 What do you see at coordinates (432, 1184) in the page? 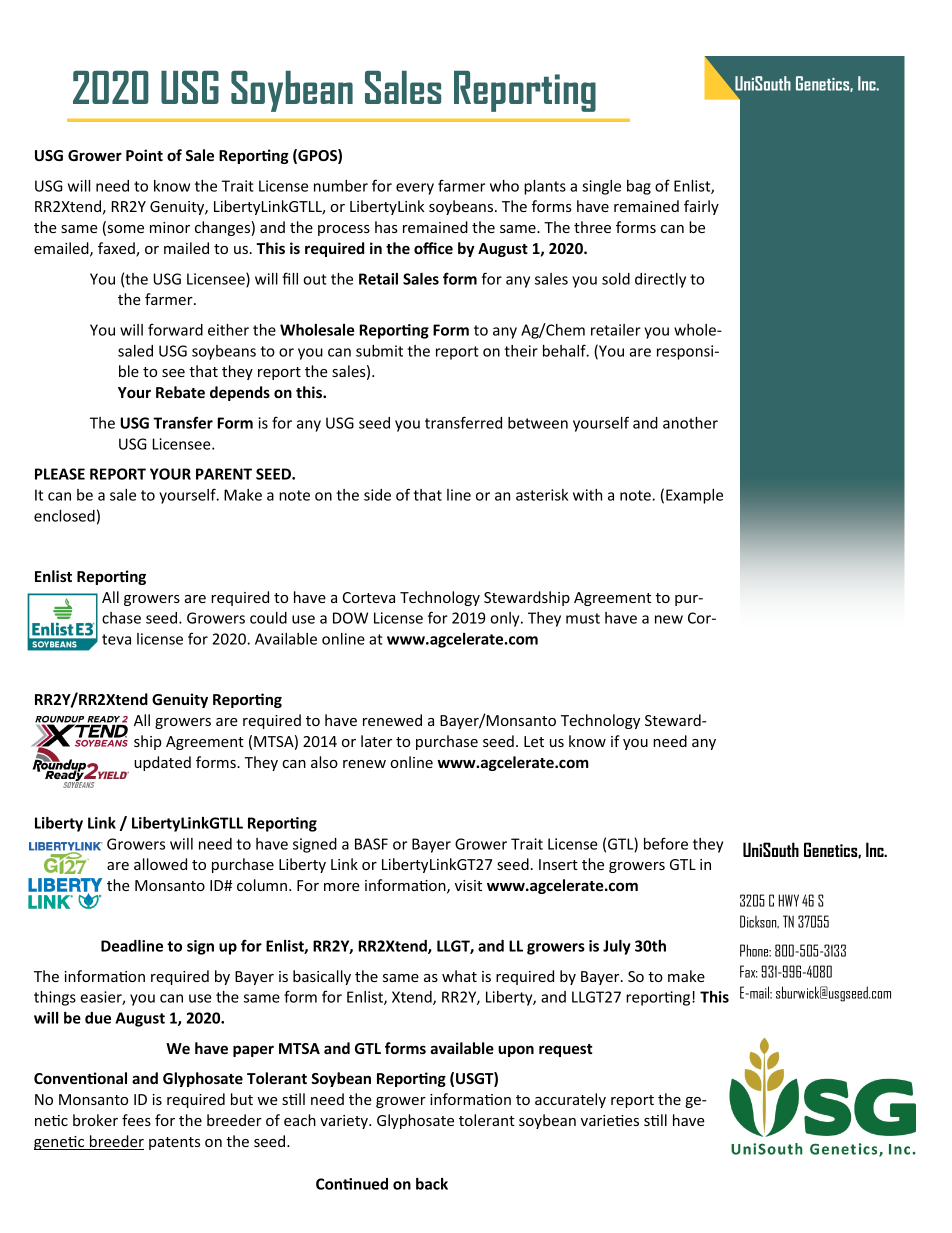
I see `back` at bounding box center [432, 1184].
